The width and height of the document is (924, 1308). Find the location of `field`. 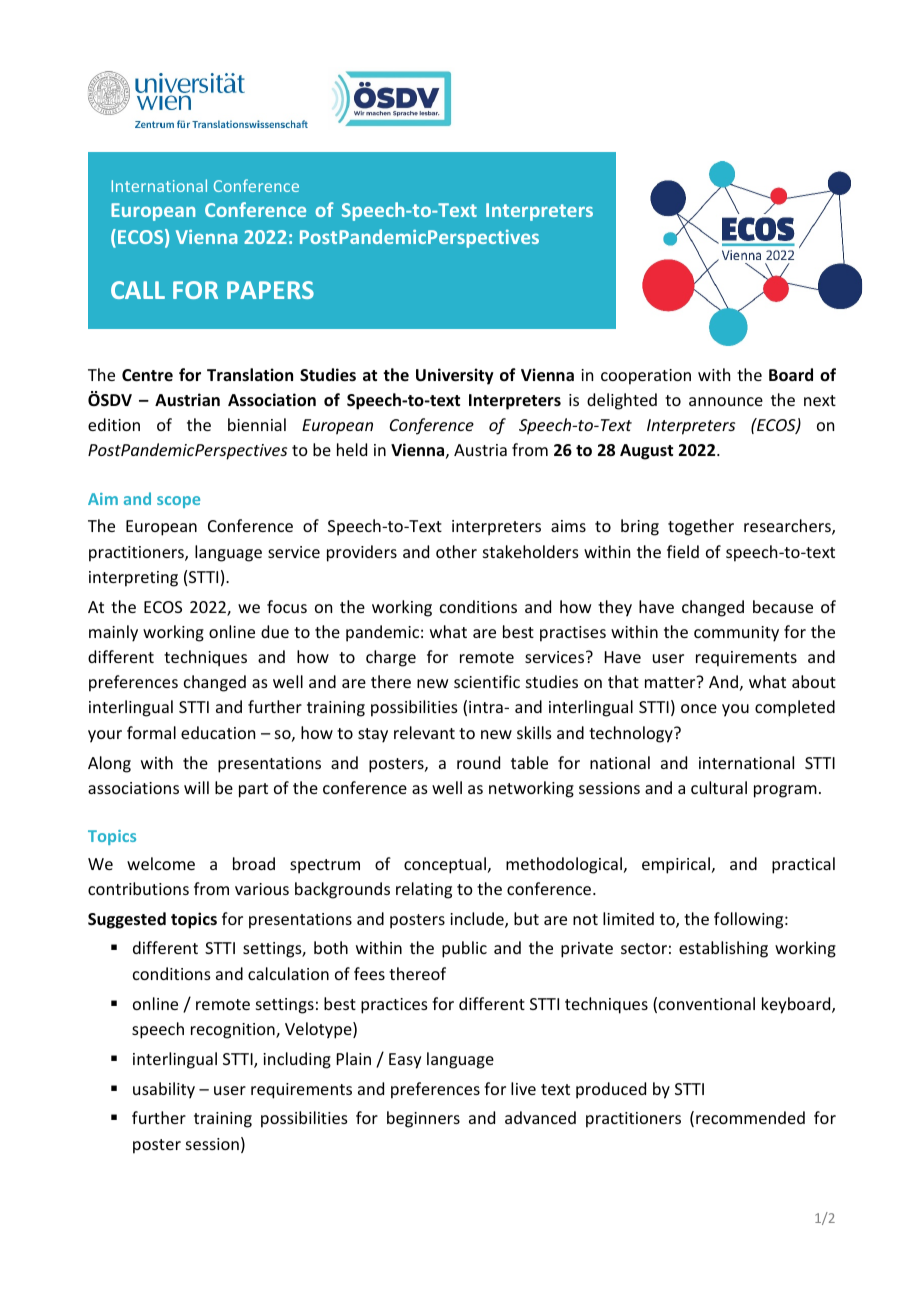

field is located at coordinates (683, 551).
